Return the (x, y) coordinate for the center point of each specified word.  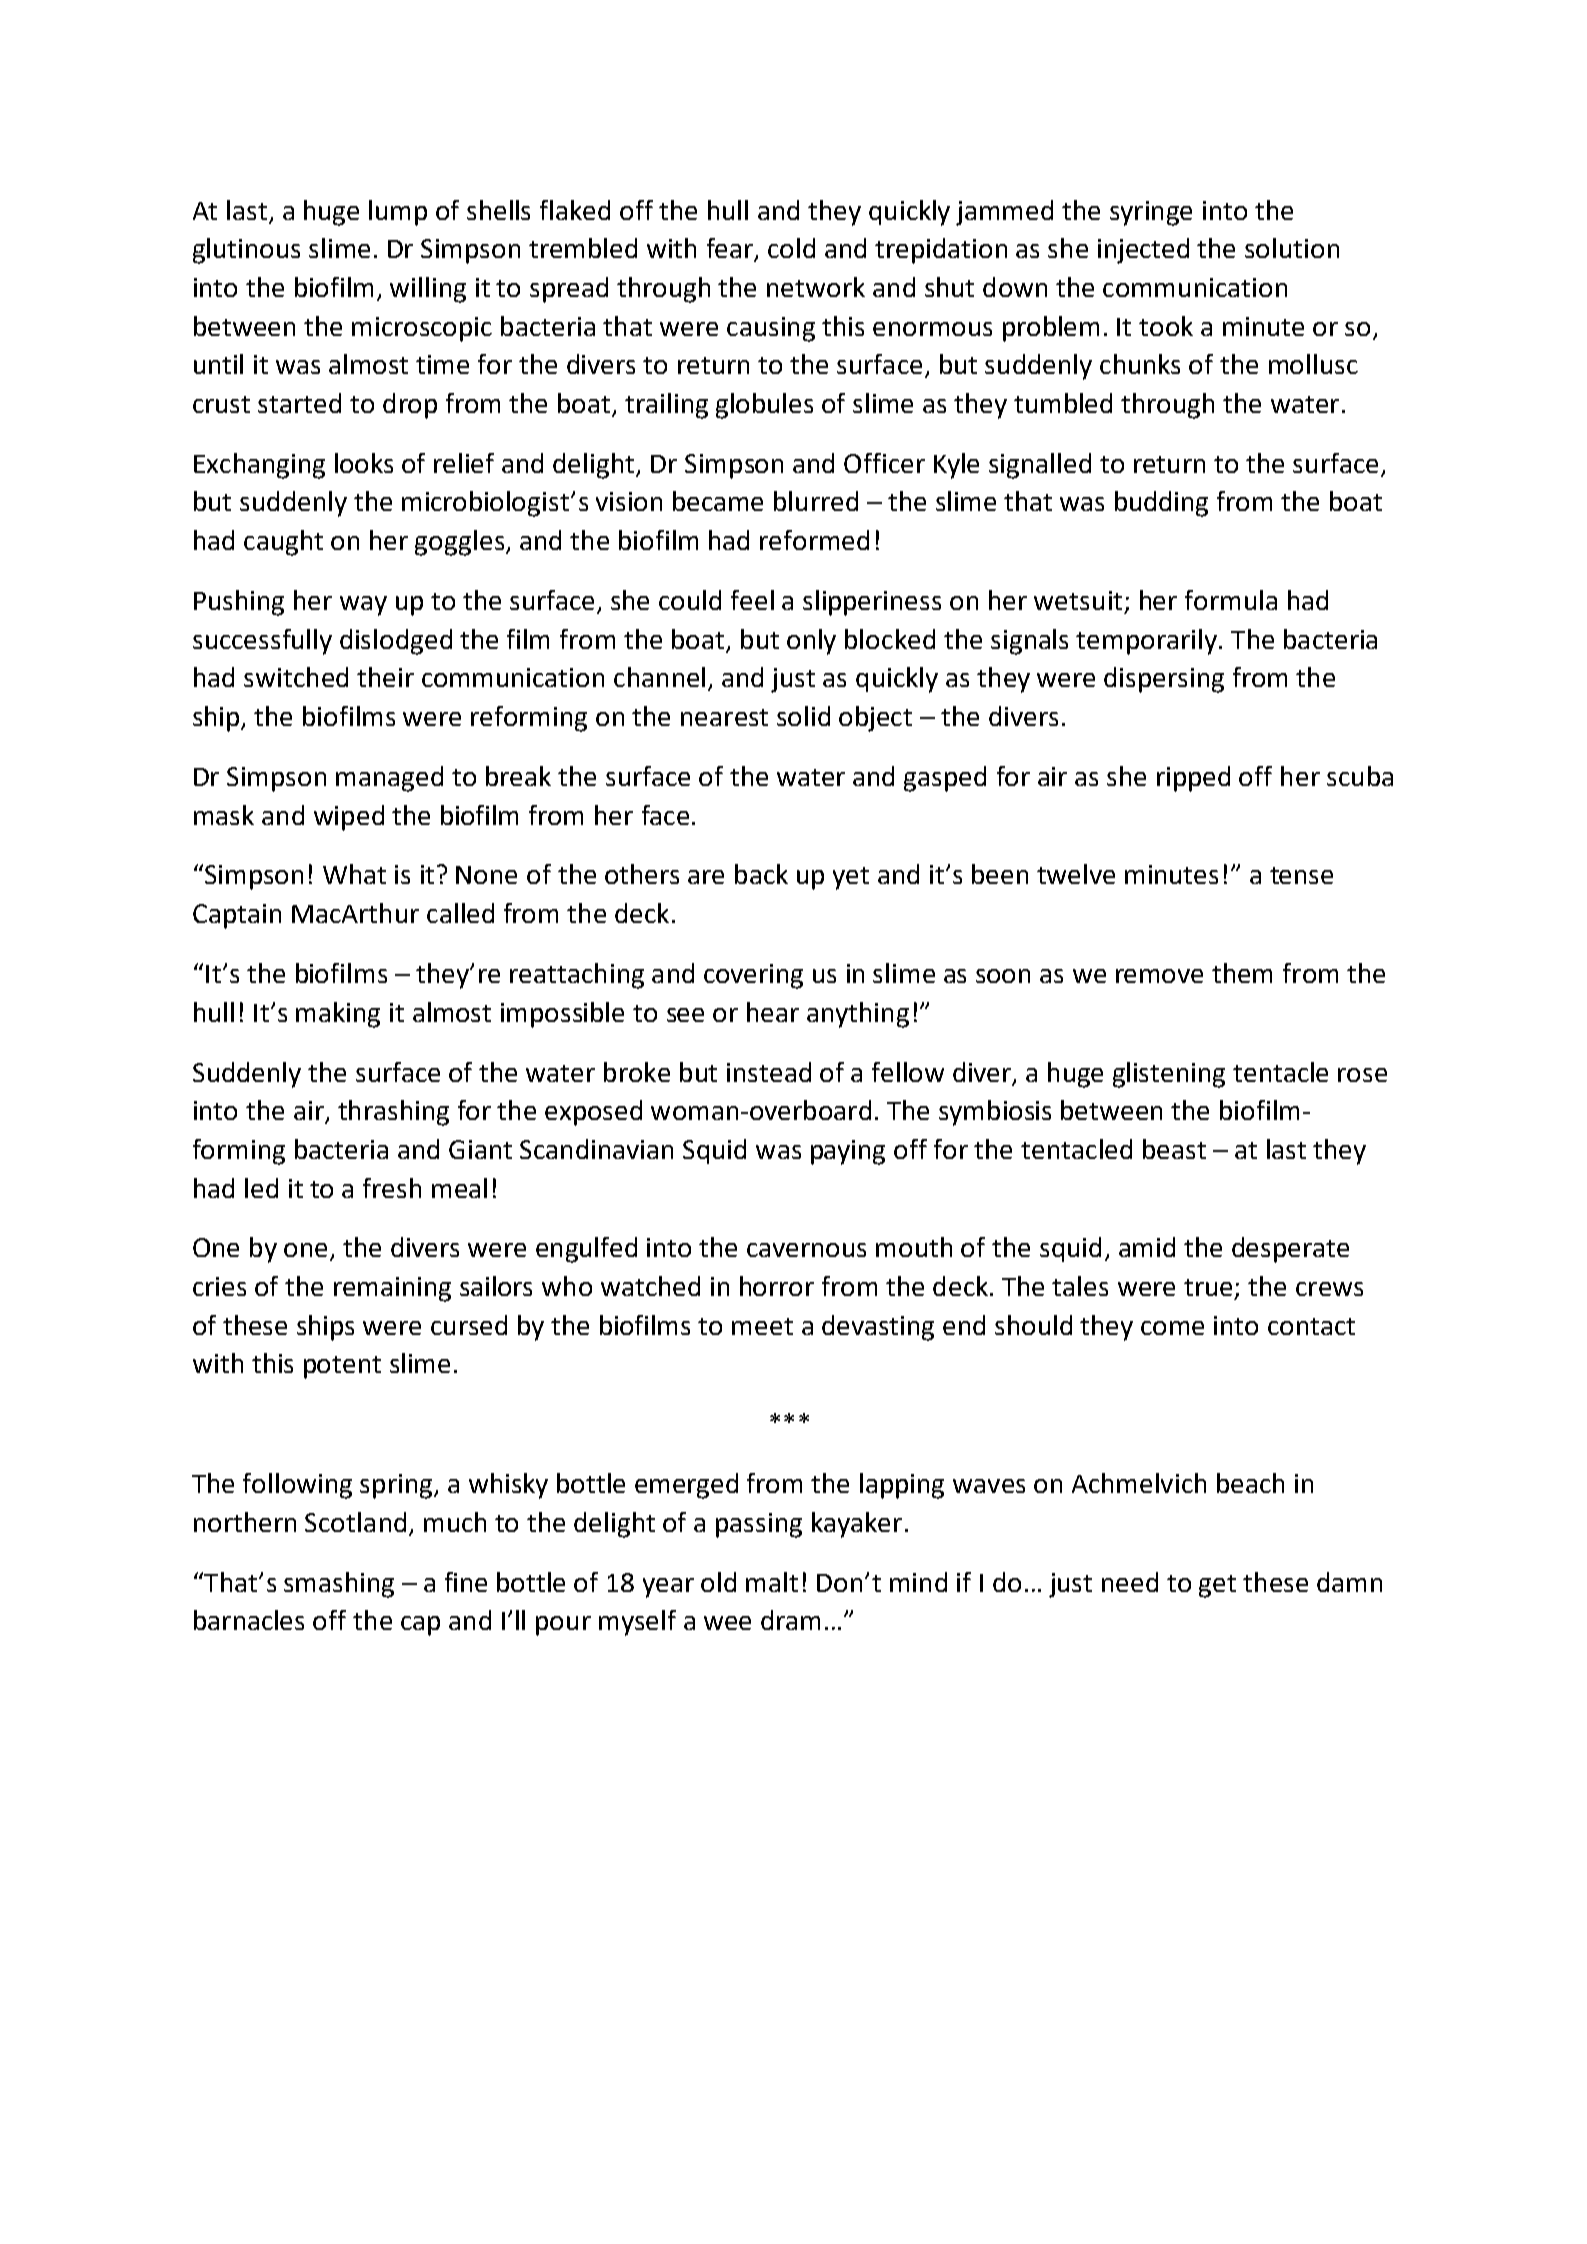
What (354, 874)
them (1242, 973)
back (761, 874)
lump (398, 213)
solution (1292, 248)
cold (791, 248)
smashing (339, 1585)
